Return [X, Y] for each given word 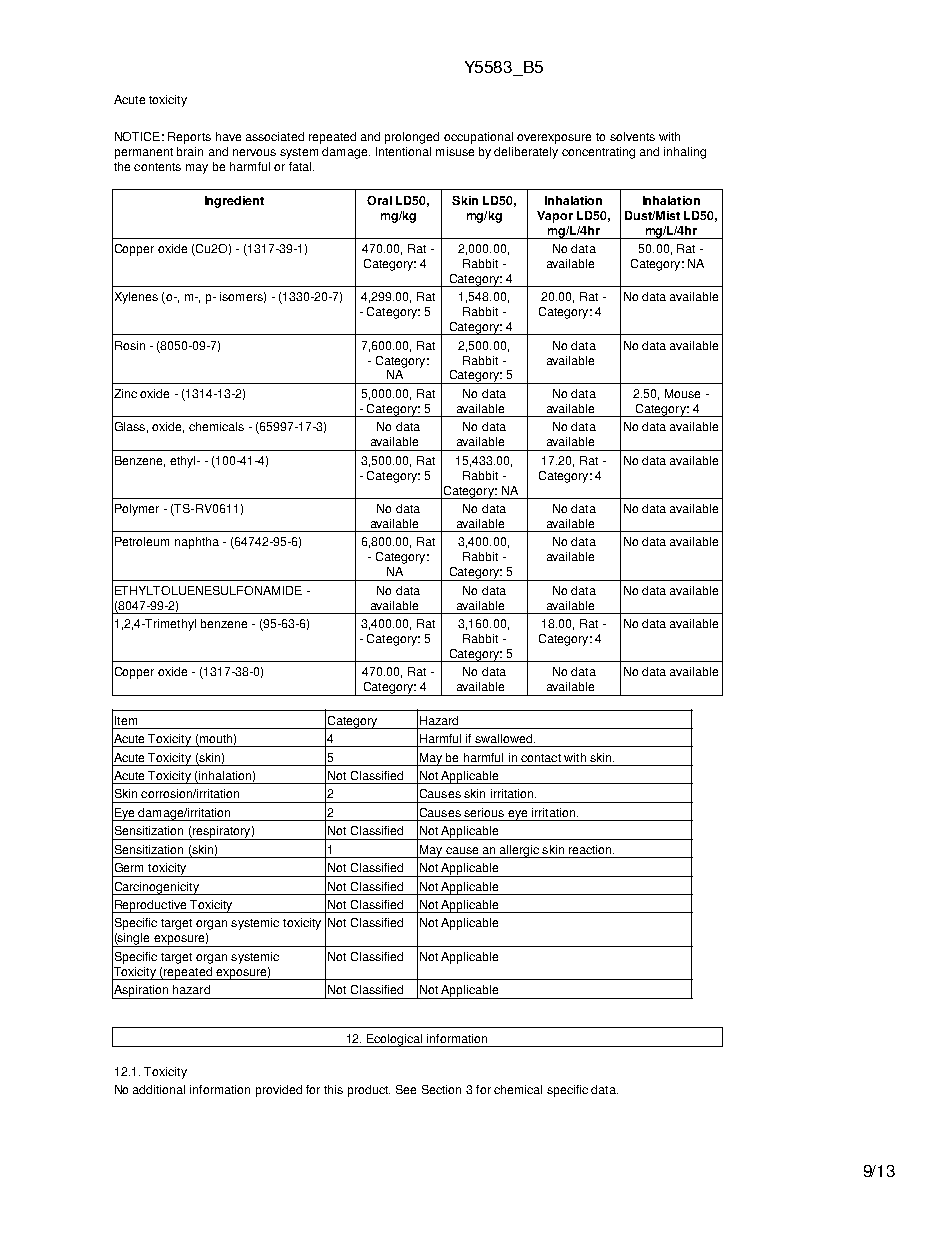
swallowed [503, 738]
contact [541, 758]
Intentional [403, 151]
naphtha [197, 543]
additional [159, 1089]
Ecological [395, 1040]
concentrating [598, 153]
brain [190, 151]
